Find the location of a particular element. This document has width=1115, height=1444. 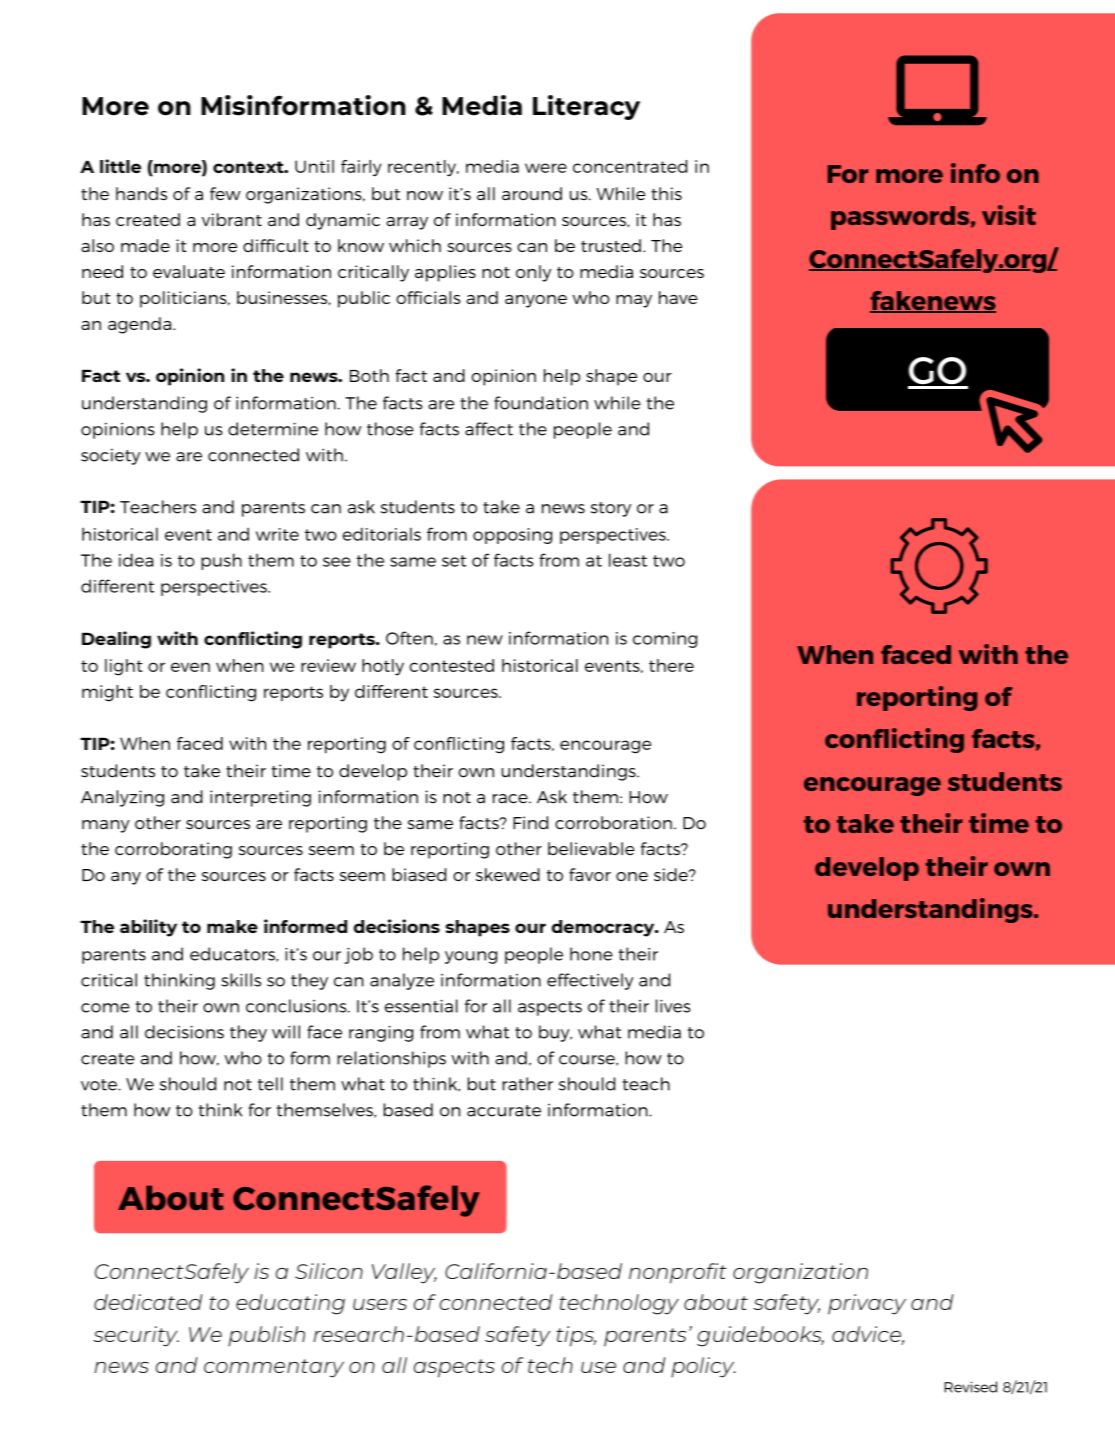

visit is located at coordinates (1009, 215).
